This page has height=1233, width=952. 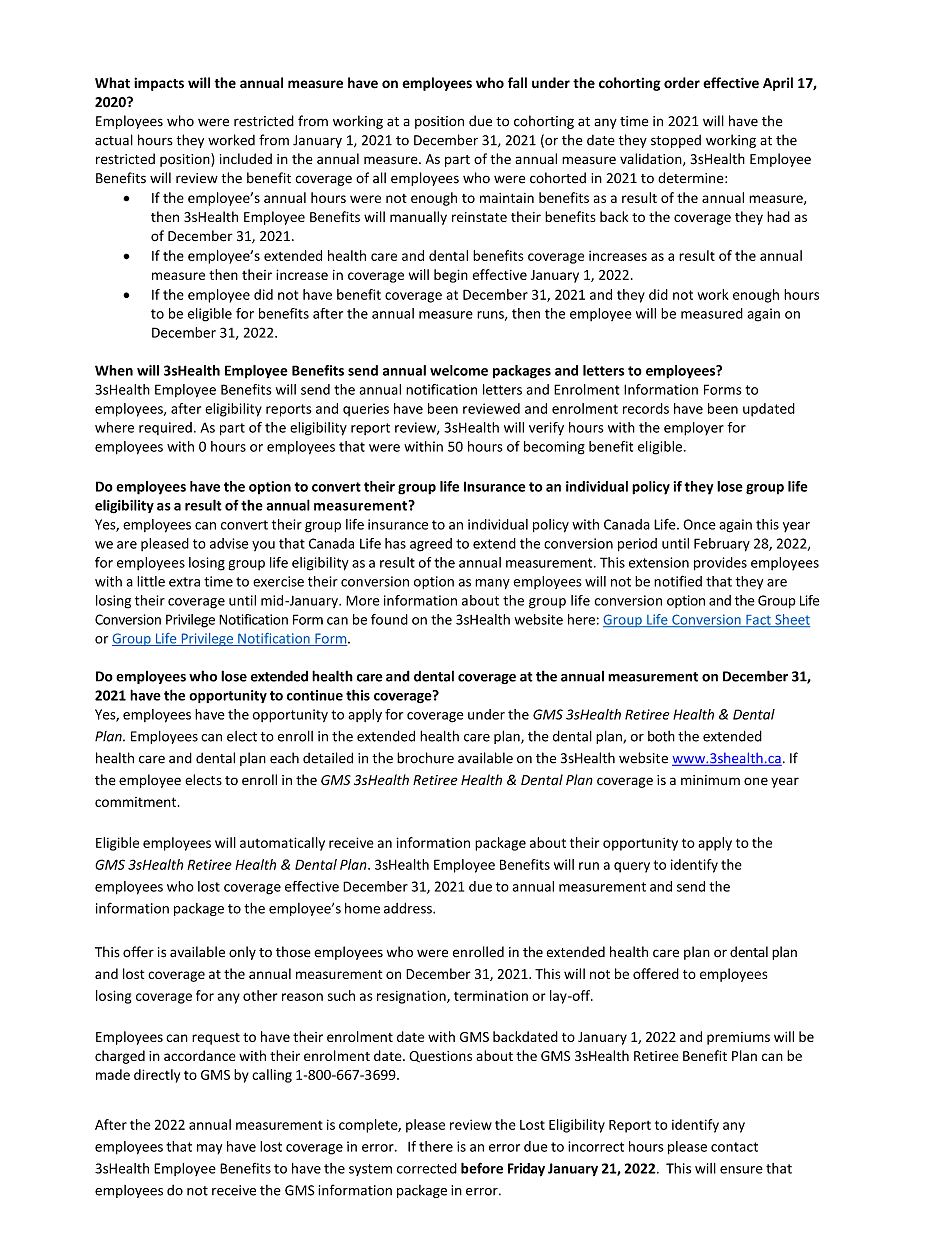 What do you see at coordinates (676, 141) in the page?
I see `stopped` at bounding box center [676, 141].
